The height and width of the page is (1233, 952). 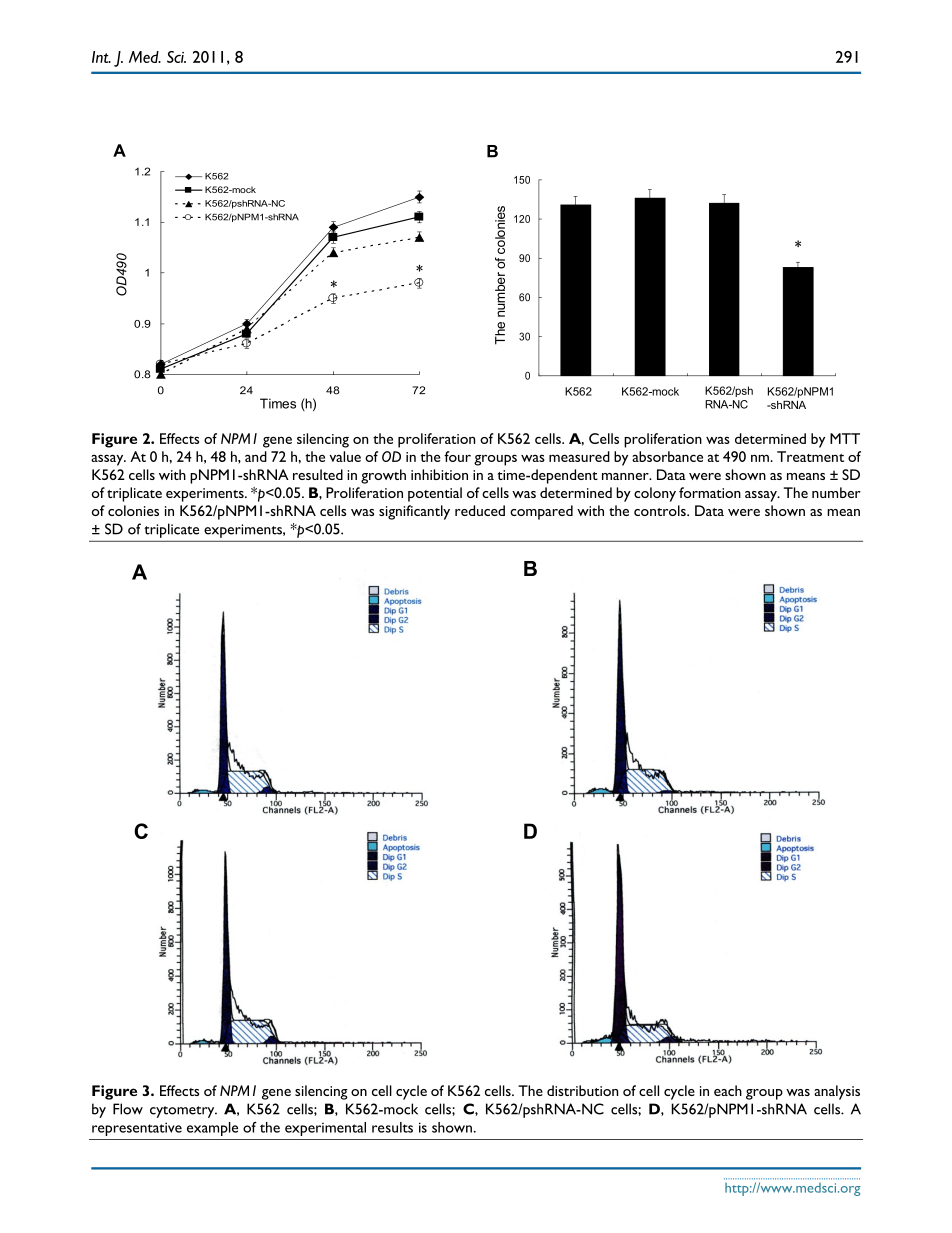 I want to click on four, so click(x=457, y=456).
